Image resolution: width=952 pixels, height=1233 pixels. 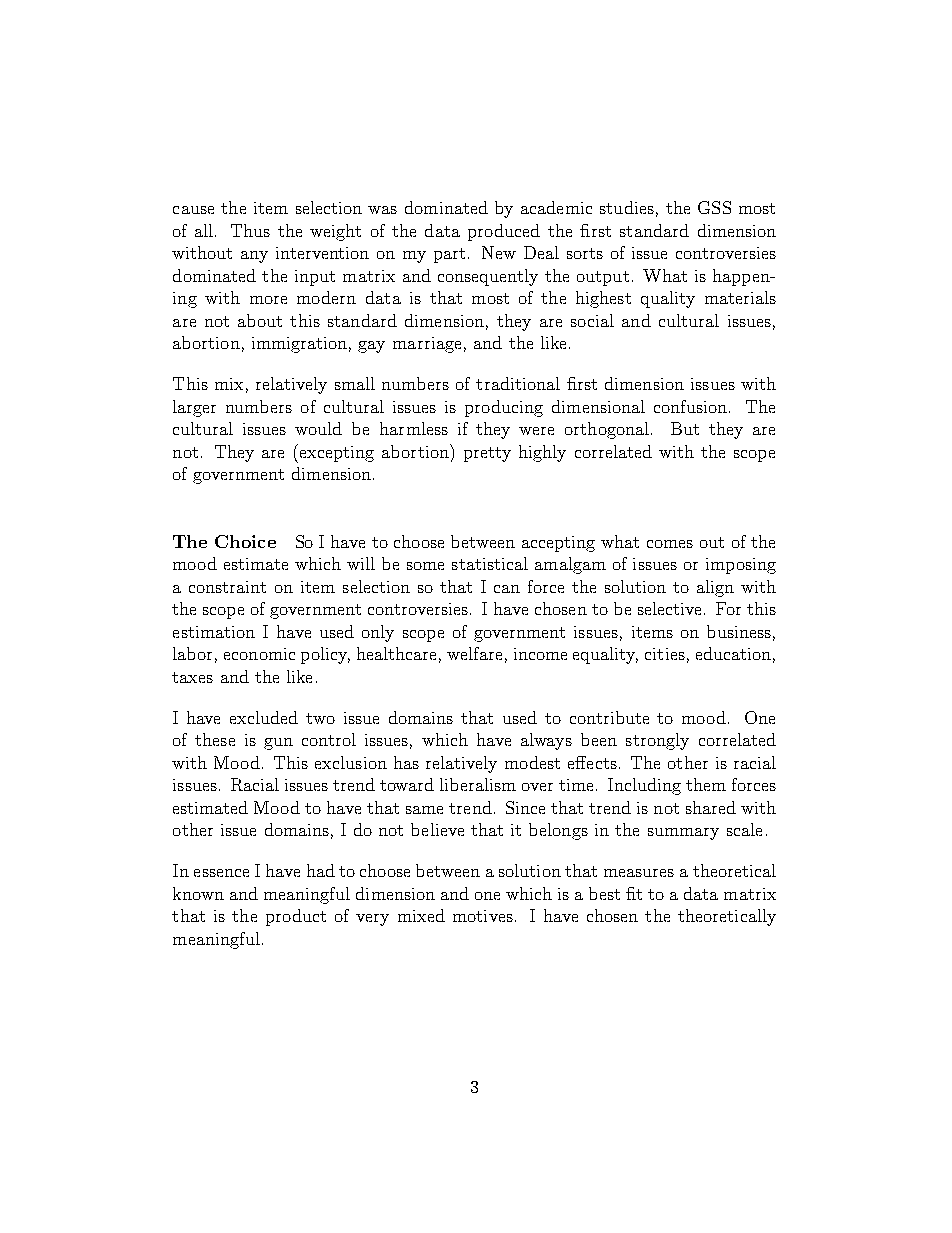 What do you see at coordinates (714, 207) in the screenshot?
I see `GSS` at bounding box center [714, 207].
